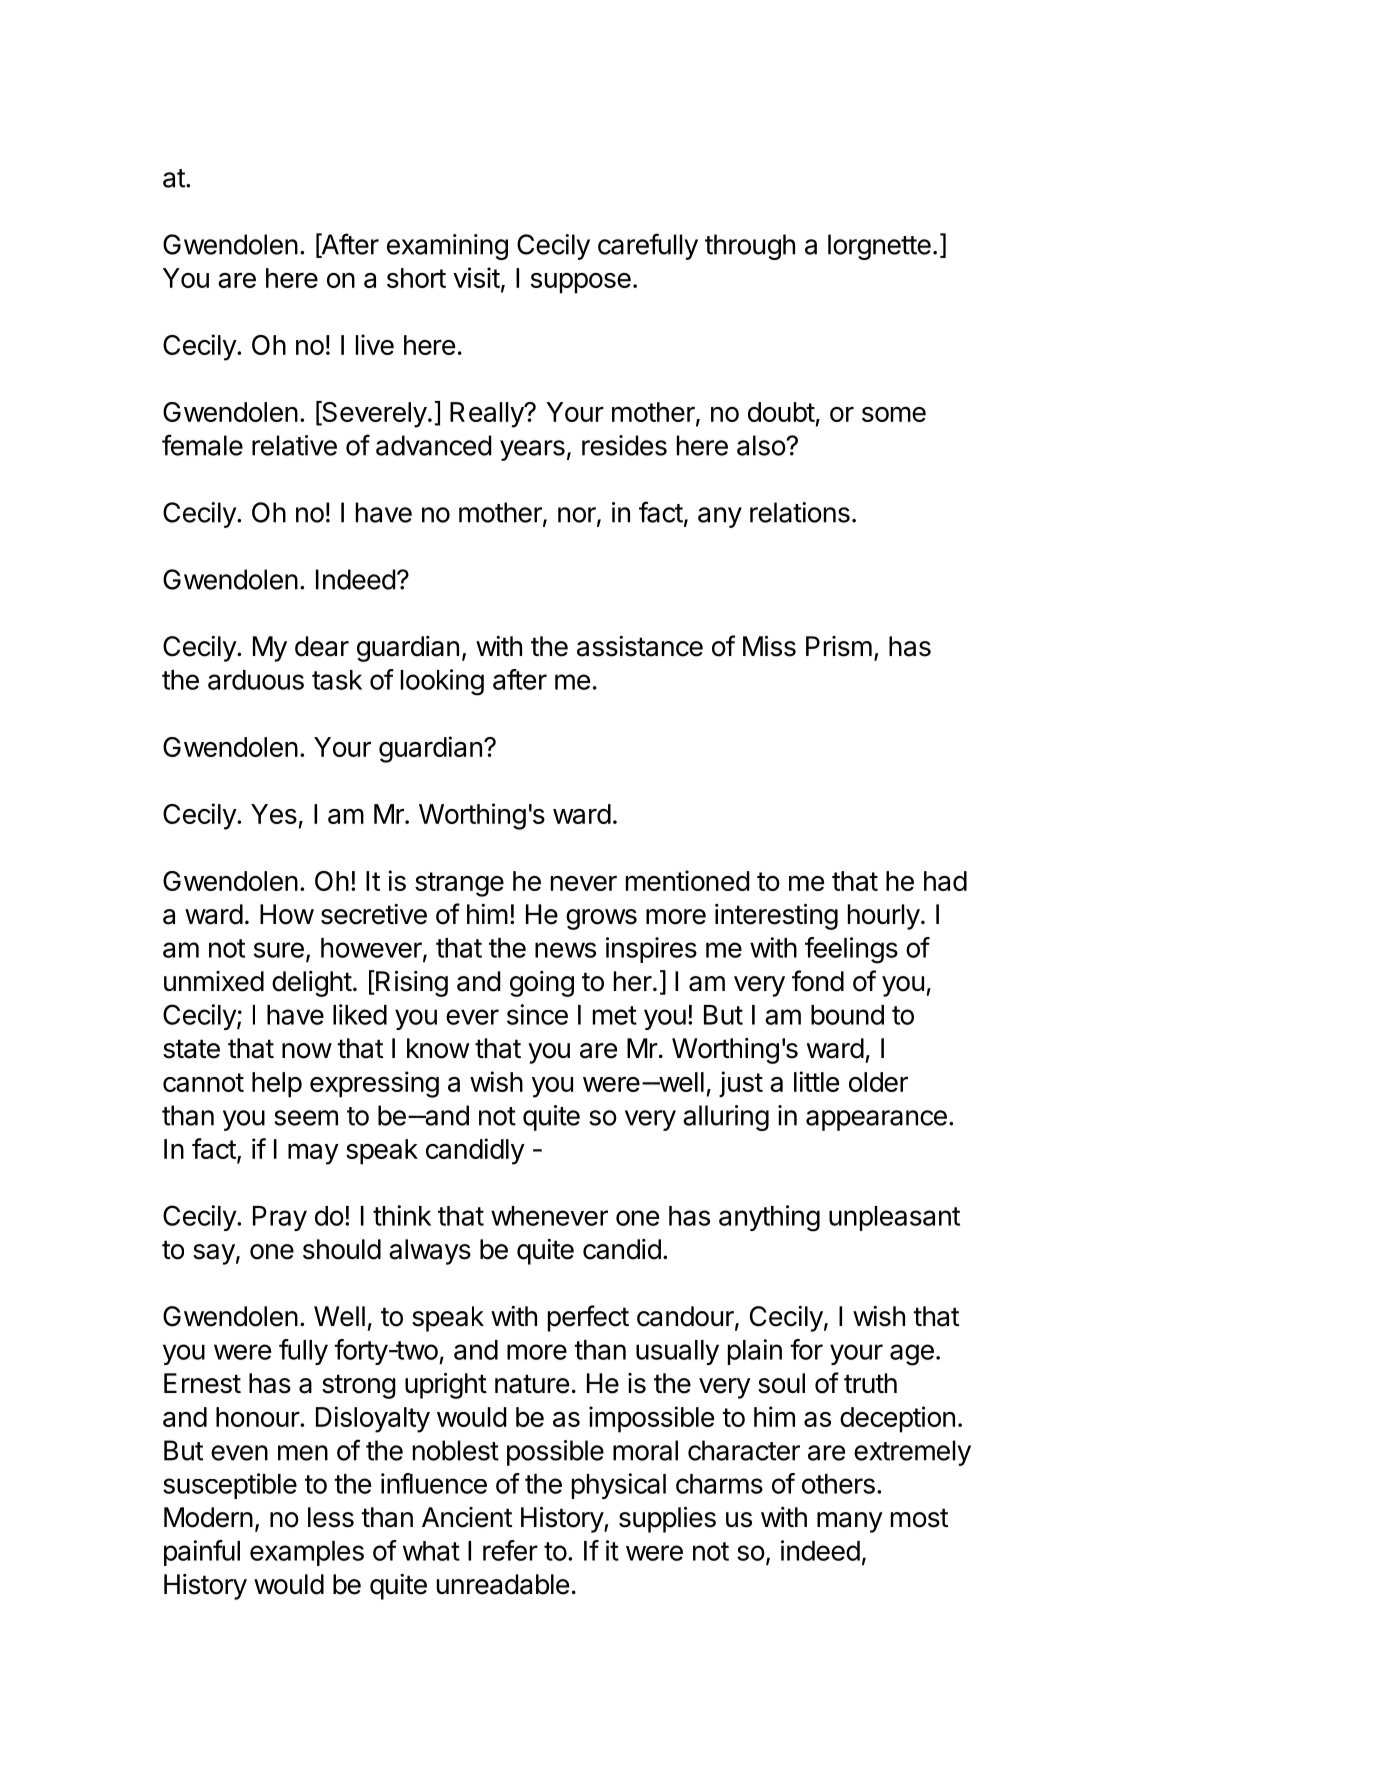 The image size is (1376, 1781). Describe the element at coordinates (750, 247) in the screenshot. I see `through` at that location.
